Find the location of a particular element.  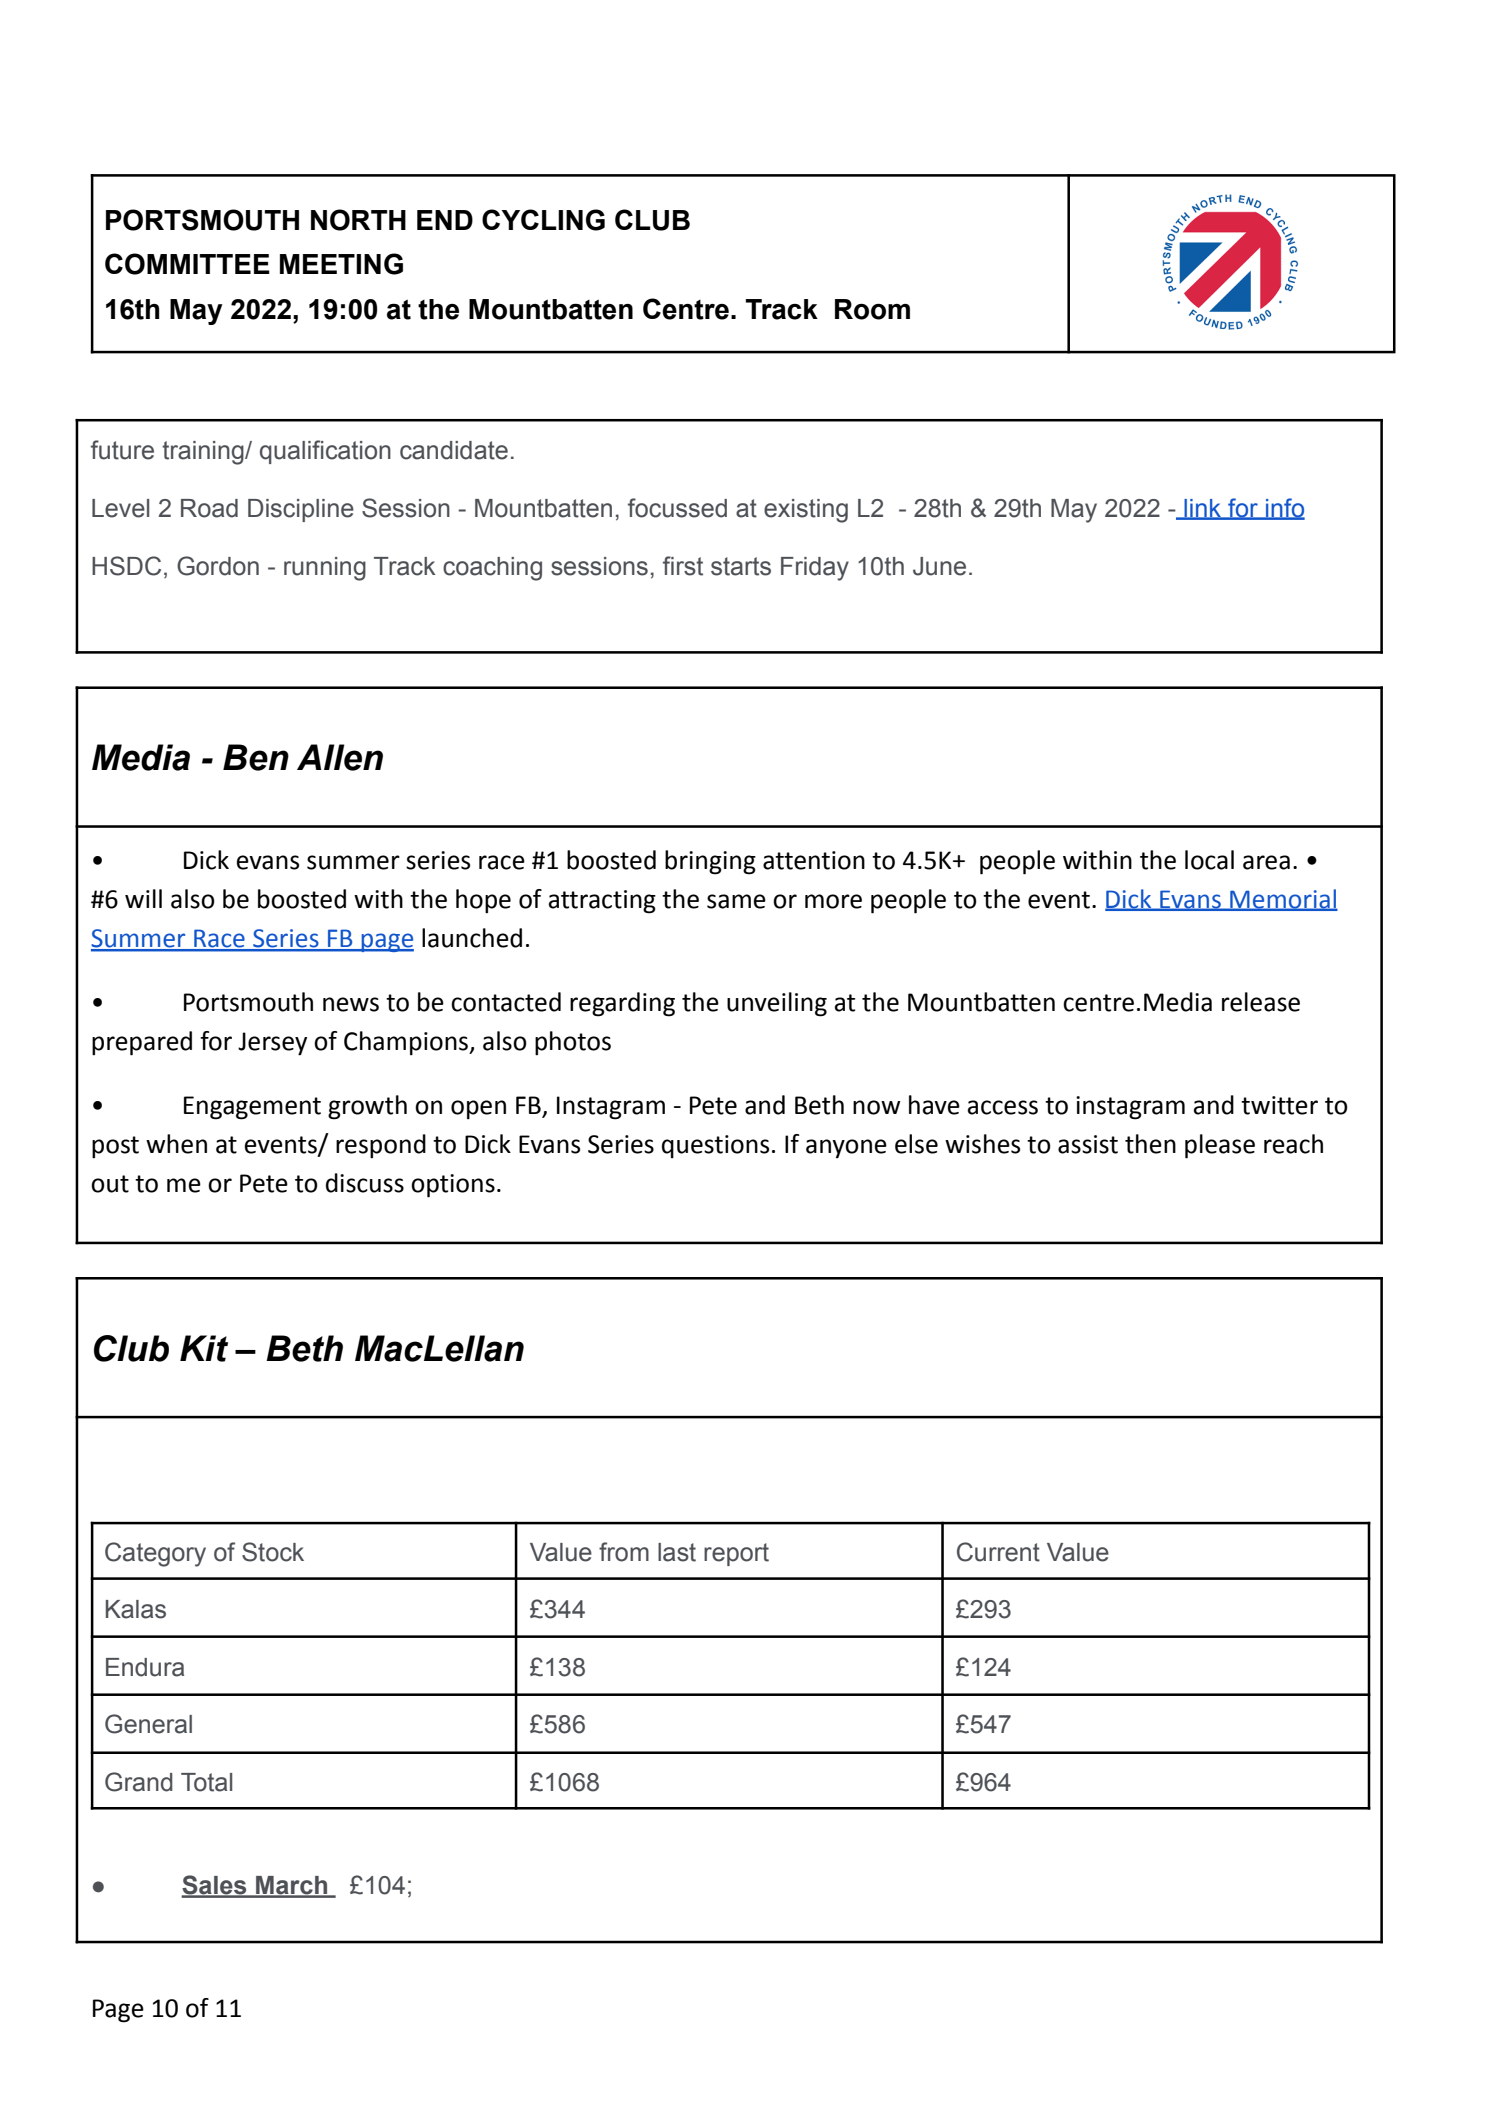

Kit is located at coordinates (204, 1348).
